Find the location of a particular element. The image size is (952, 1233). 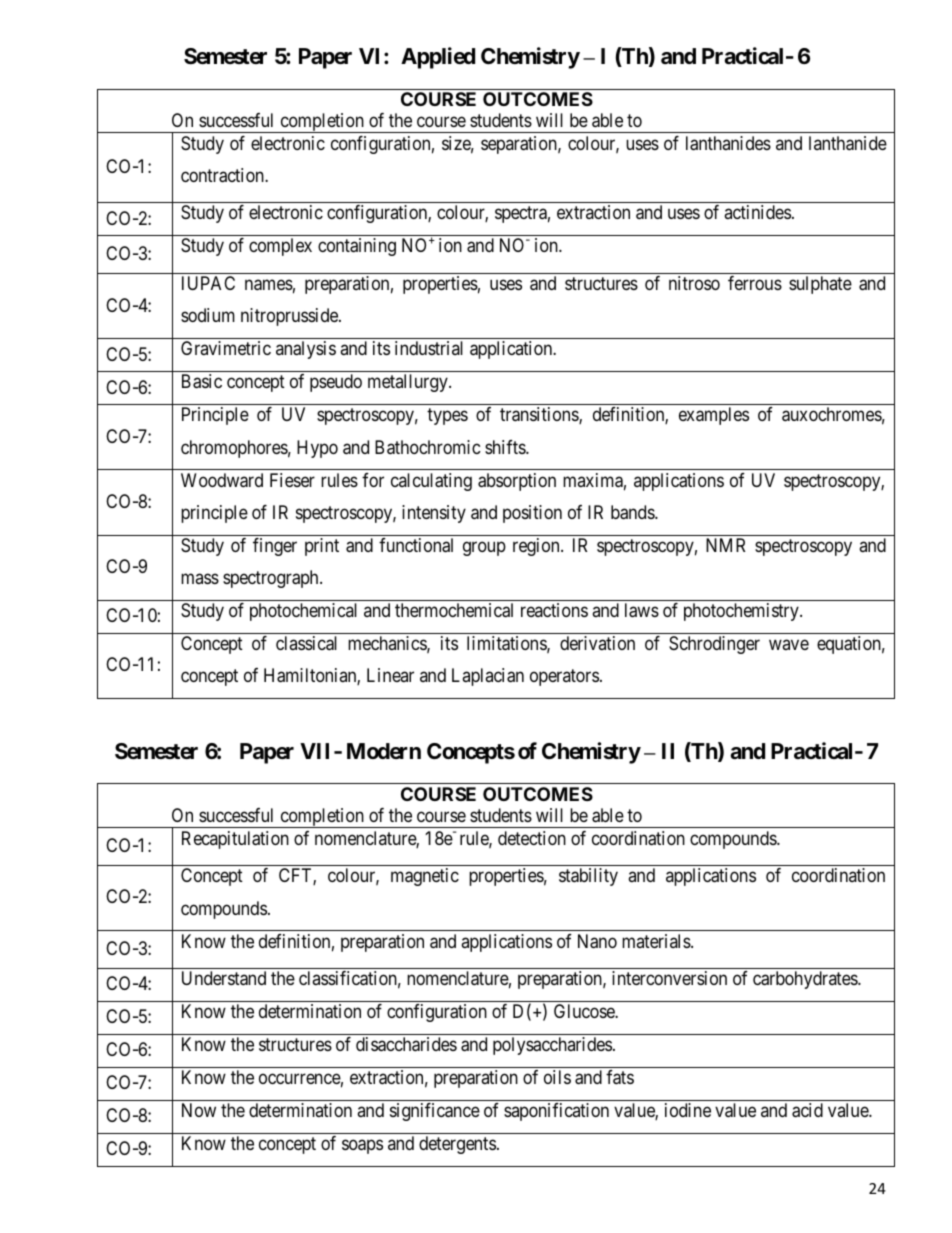

examples is located at coordinates (714, 416).
